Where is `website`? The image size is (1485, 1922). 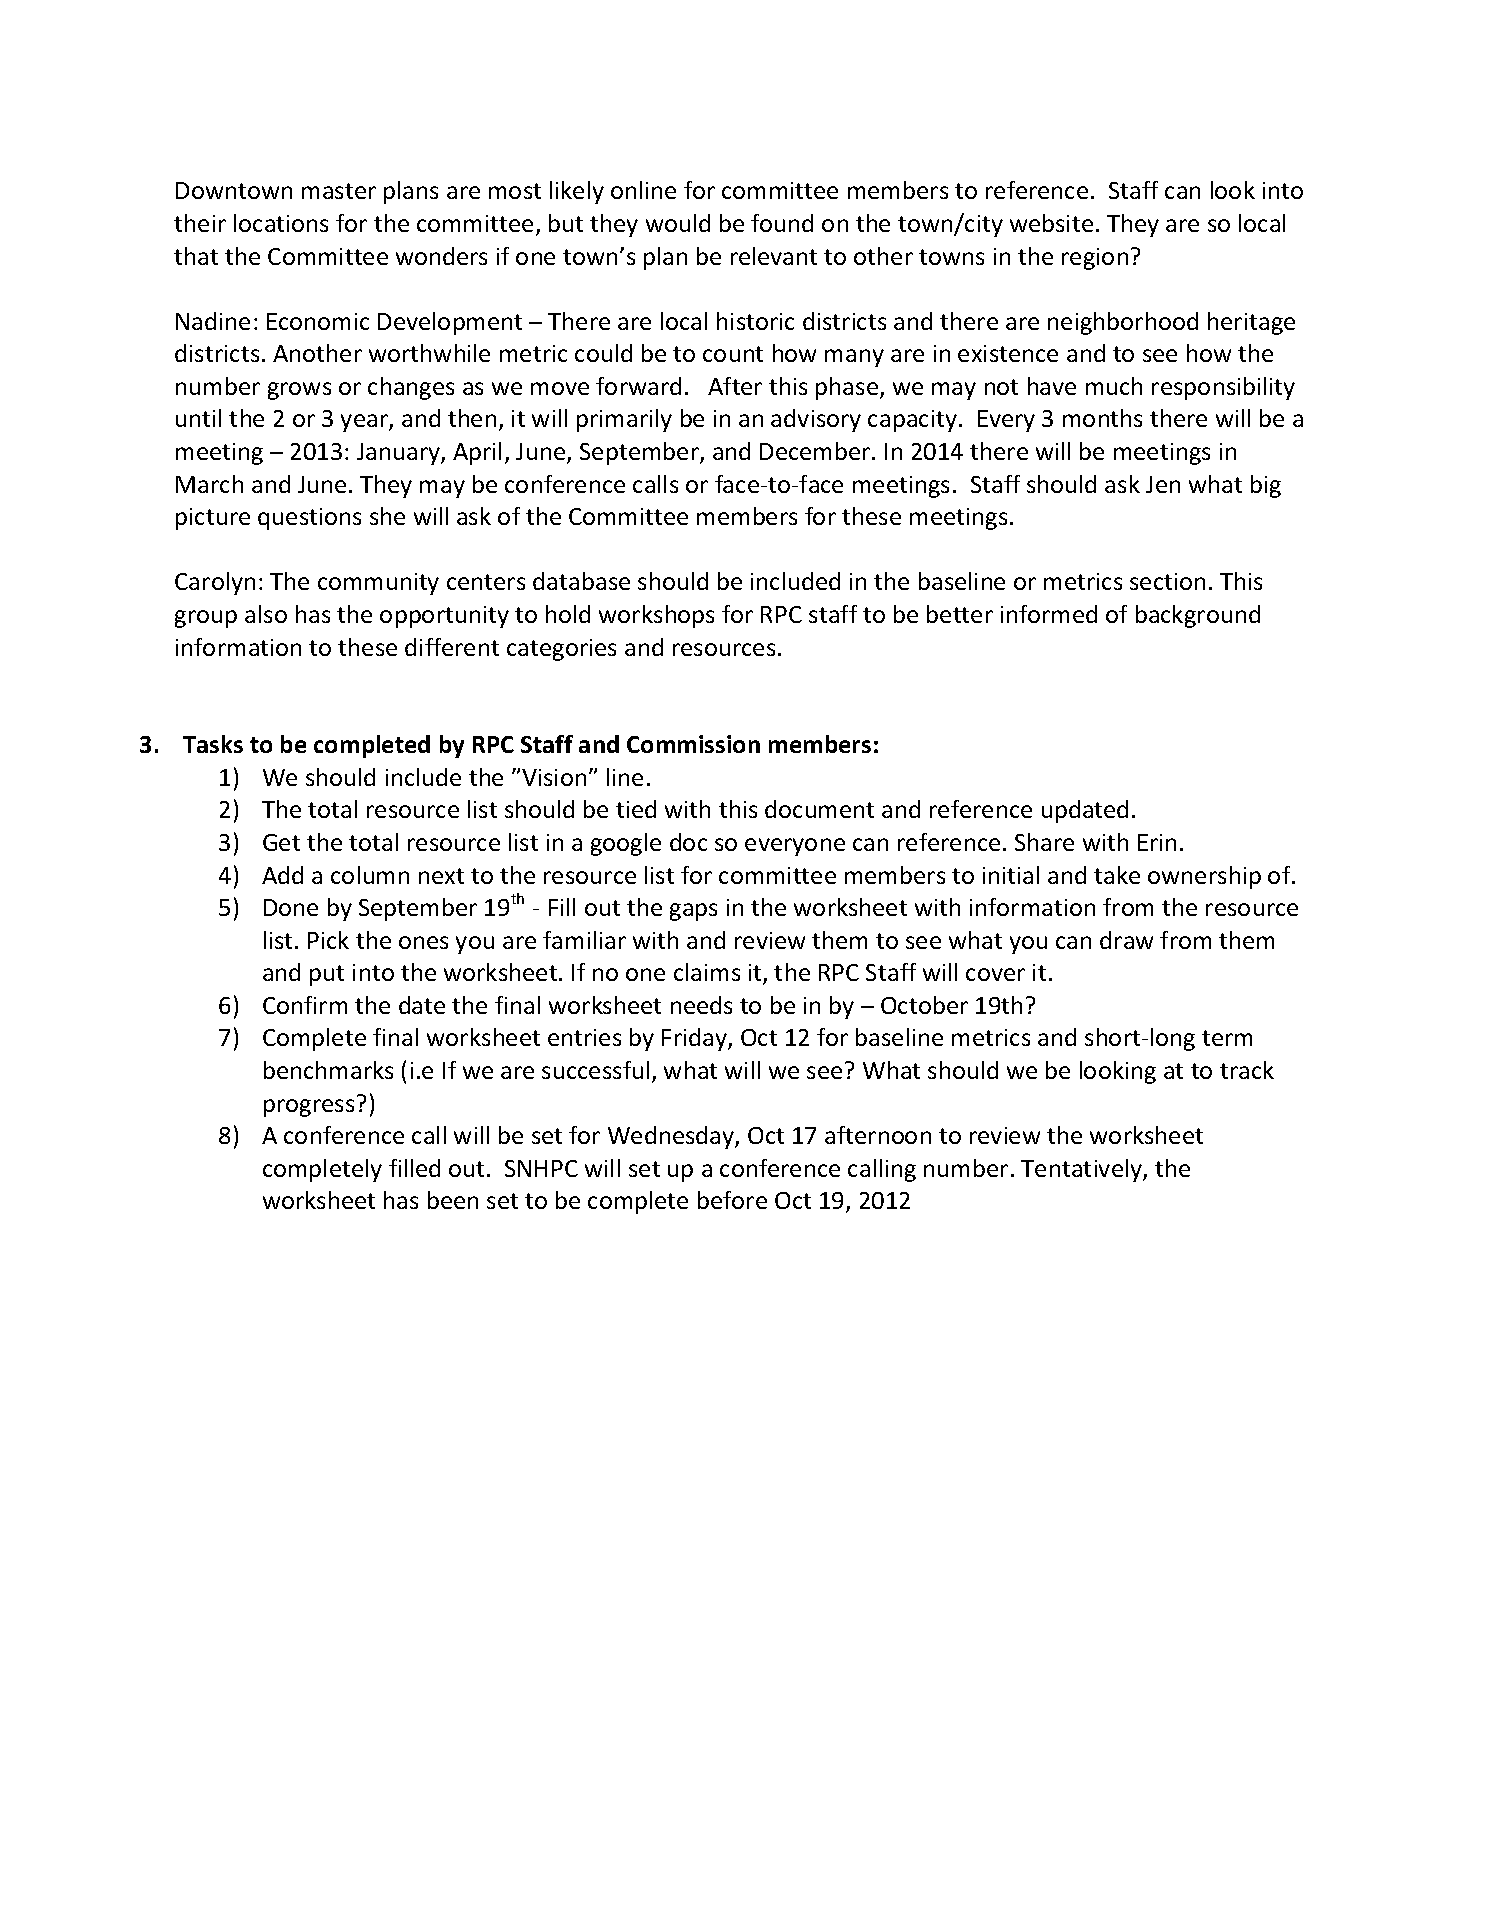 website is located at coordinates (1051, 223).
